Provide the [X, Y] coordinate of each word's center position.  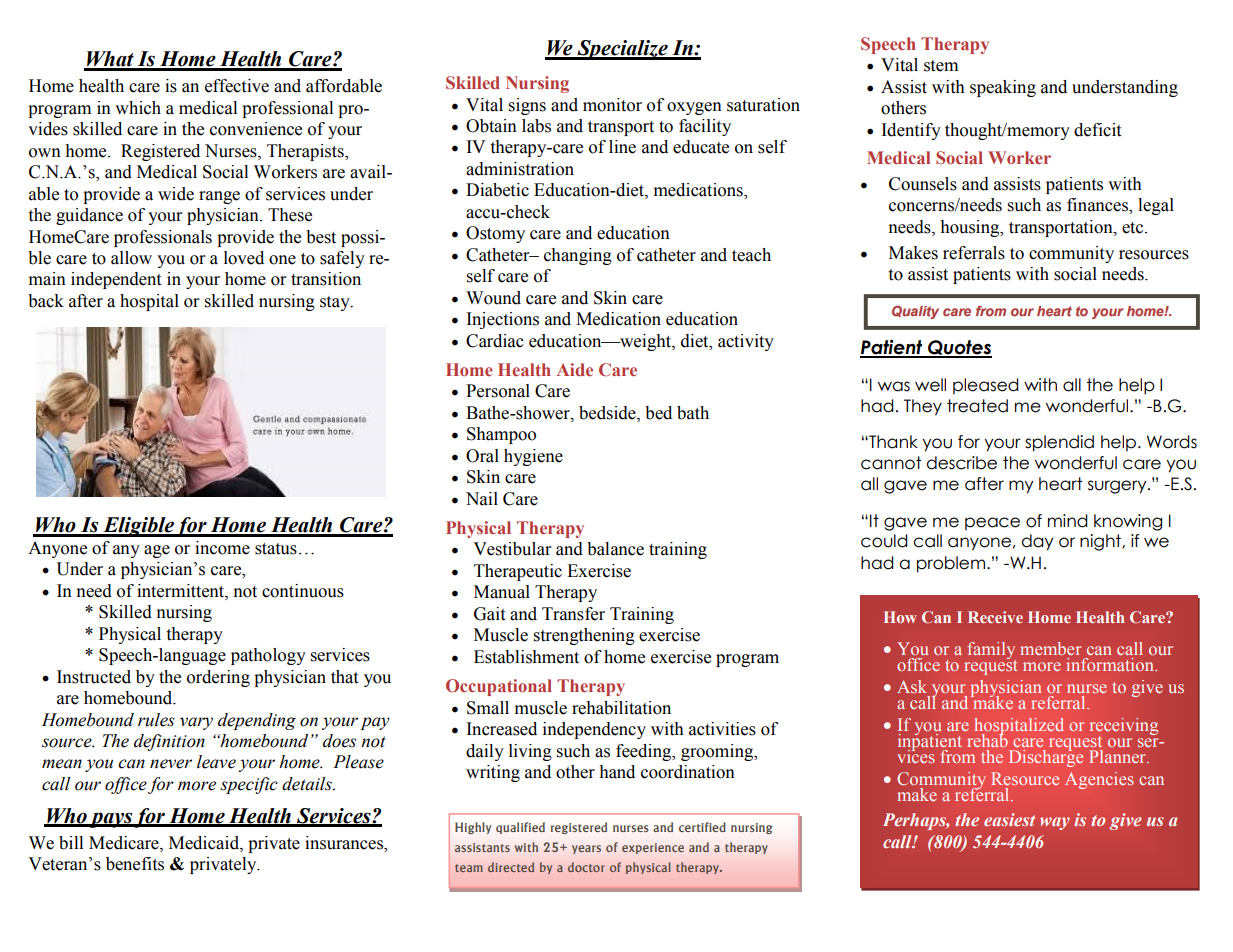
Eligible [138, 527]
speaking [1003, 88]
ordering [218, 678]
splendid [1059, 443]
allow [131, 258]
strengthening [584, 636]
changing [578, 256]
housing [971, 228]
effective [237, 86]
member [1051, 648]
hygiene [533, 457]
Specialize [622, 50]
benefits [135, 864]
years [586, 849]
